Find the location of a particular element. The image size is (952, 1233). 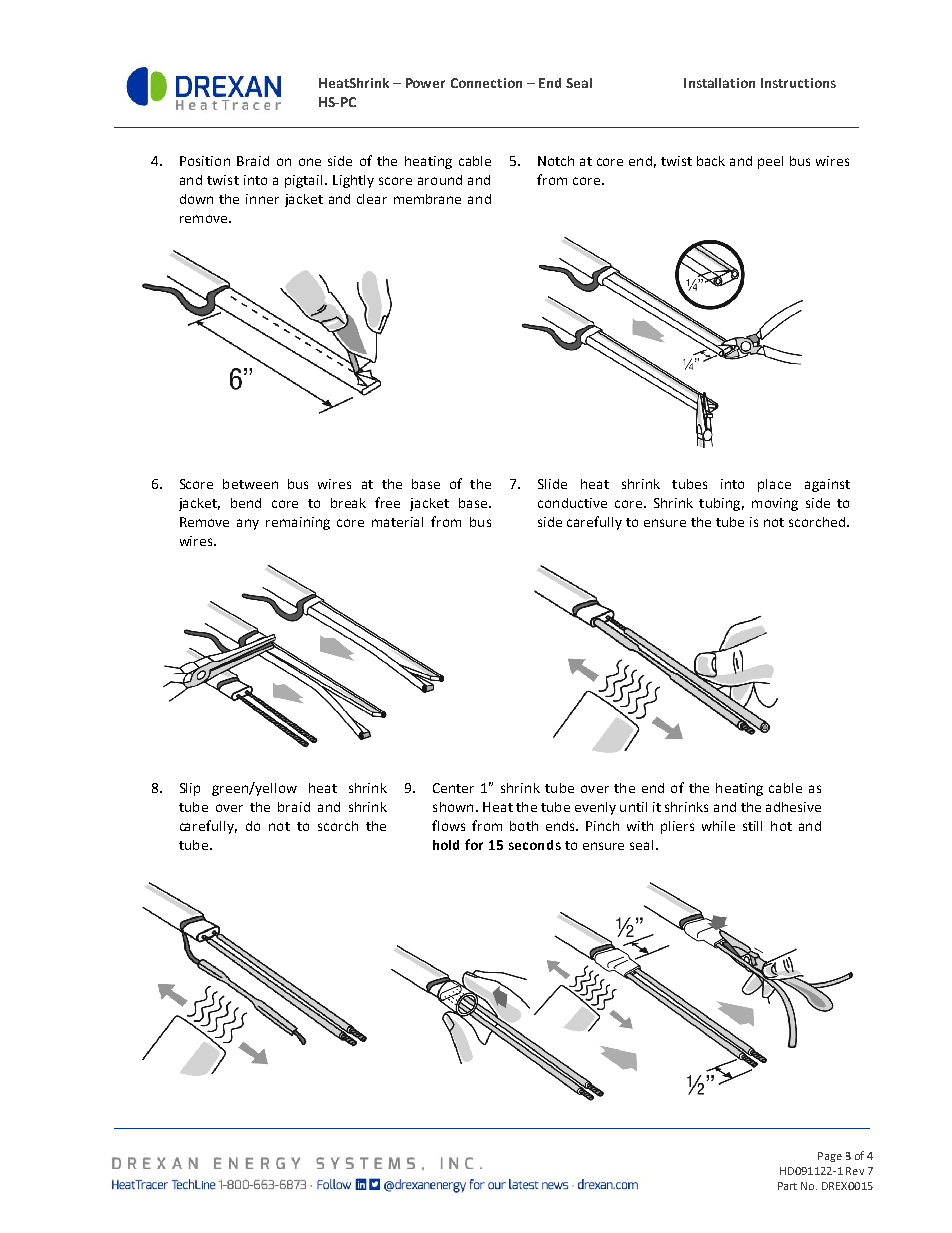

place is located at coordinates (774, 485).
